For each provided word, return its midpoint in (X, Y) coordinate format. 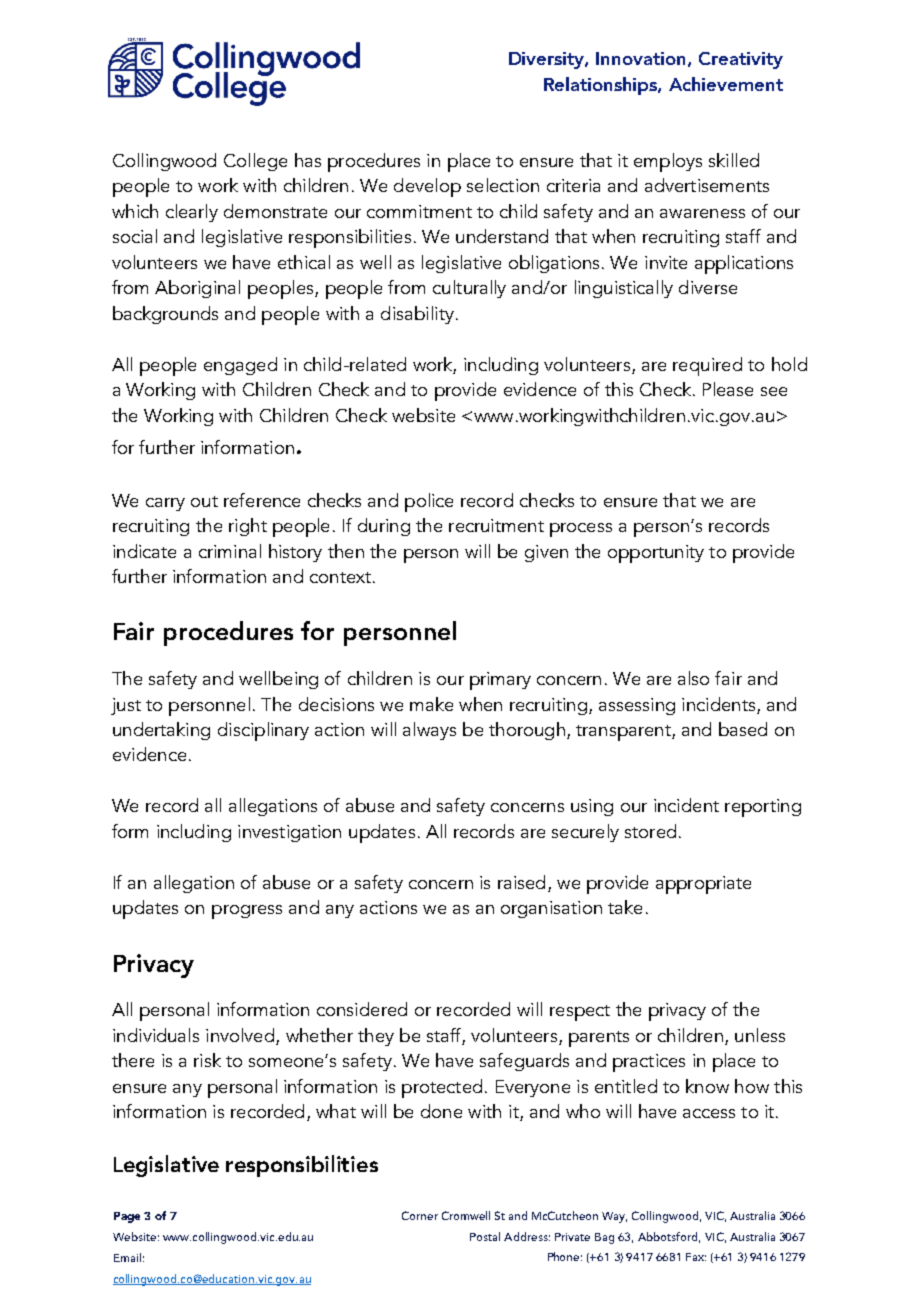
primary (500, 681)
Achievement (726, 84)
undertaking (161, 731)
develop (427, 187)
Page (127, 1217)
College (255, 162)
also (693, 678)
